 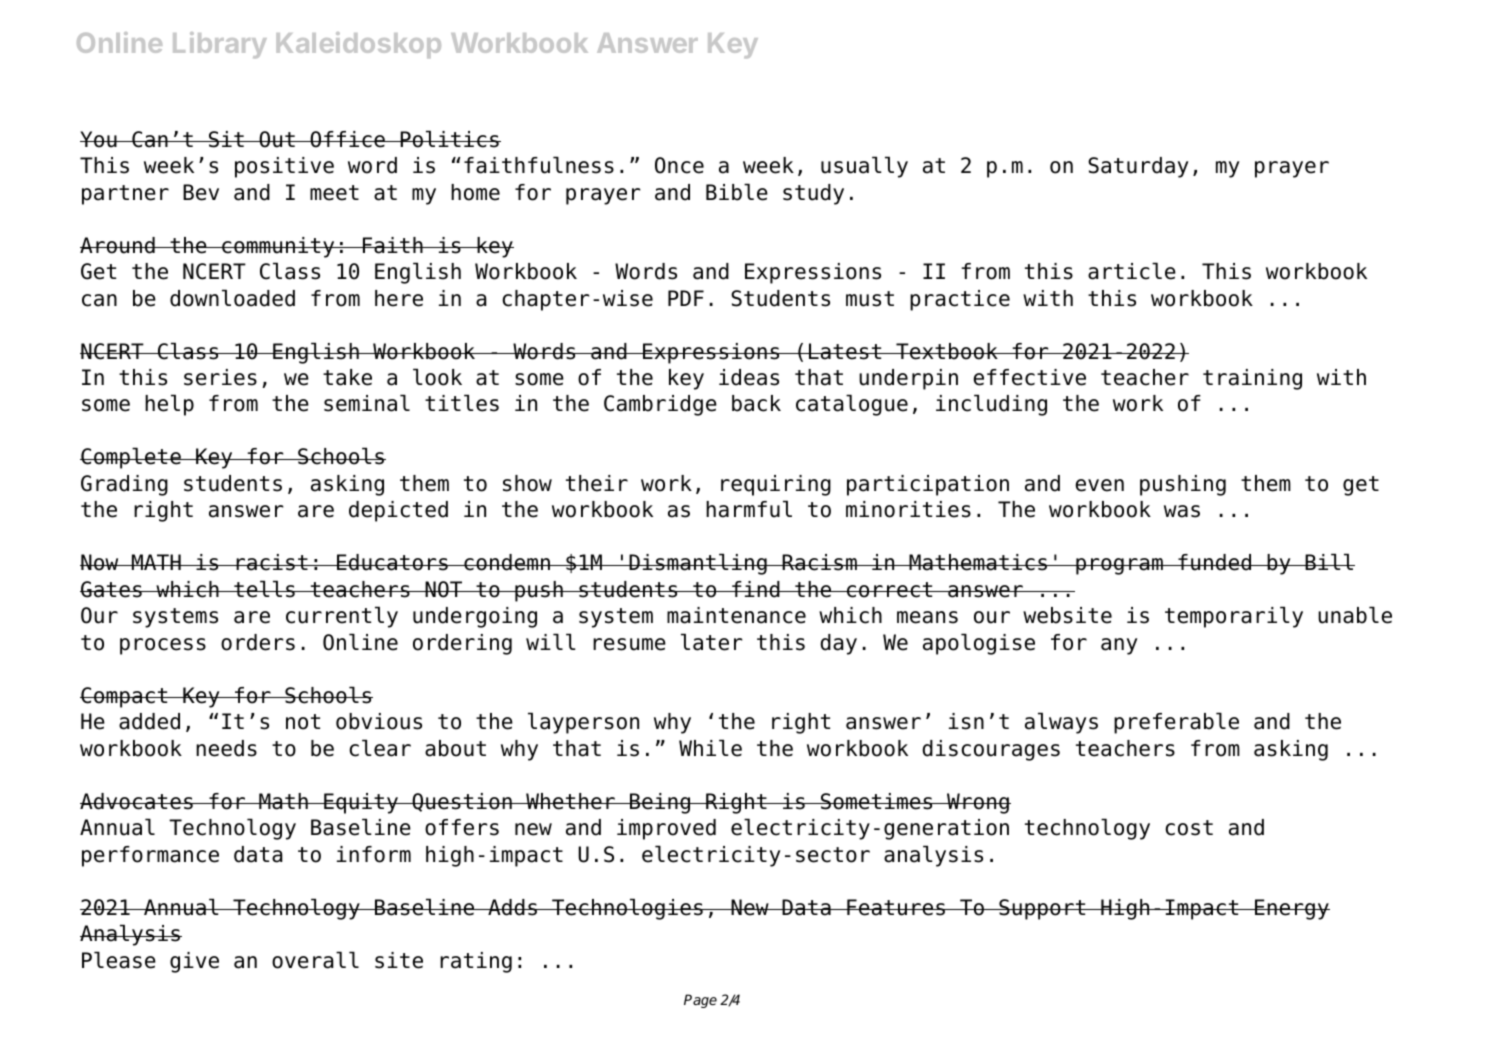 What do you see at coordinates (258, 642) in the image?
I see `orders` at bounding box center [258, 642].
